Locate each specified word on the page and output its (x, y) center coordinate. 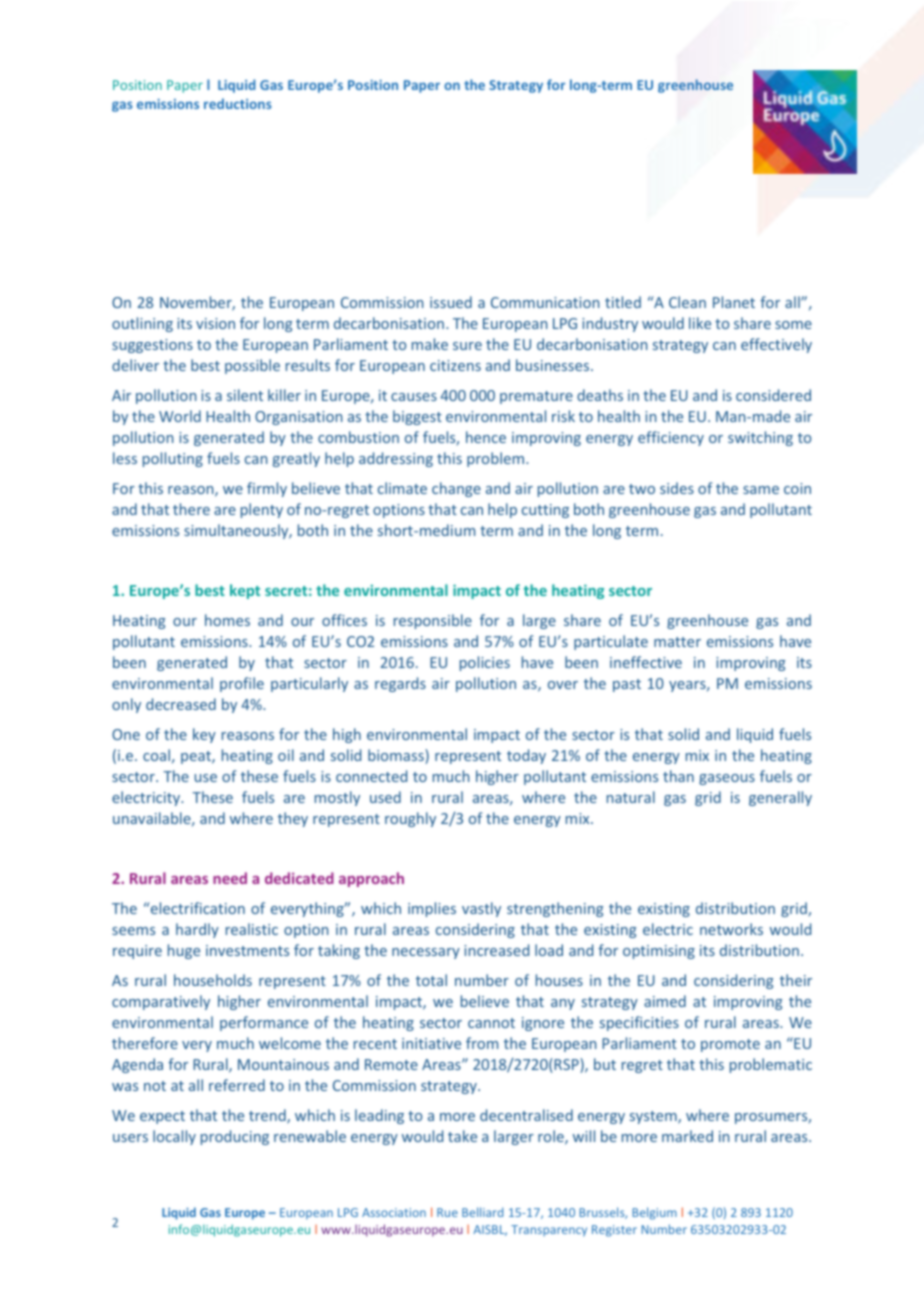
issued (451, 302)
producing (235, 1137)
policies (485, 663)
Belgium (654, 1213)
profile (242, 684)
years (688, 686)
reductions (238, 103)
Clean (687, 302)
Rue (447, 1212)
